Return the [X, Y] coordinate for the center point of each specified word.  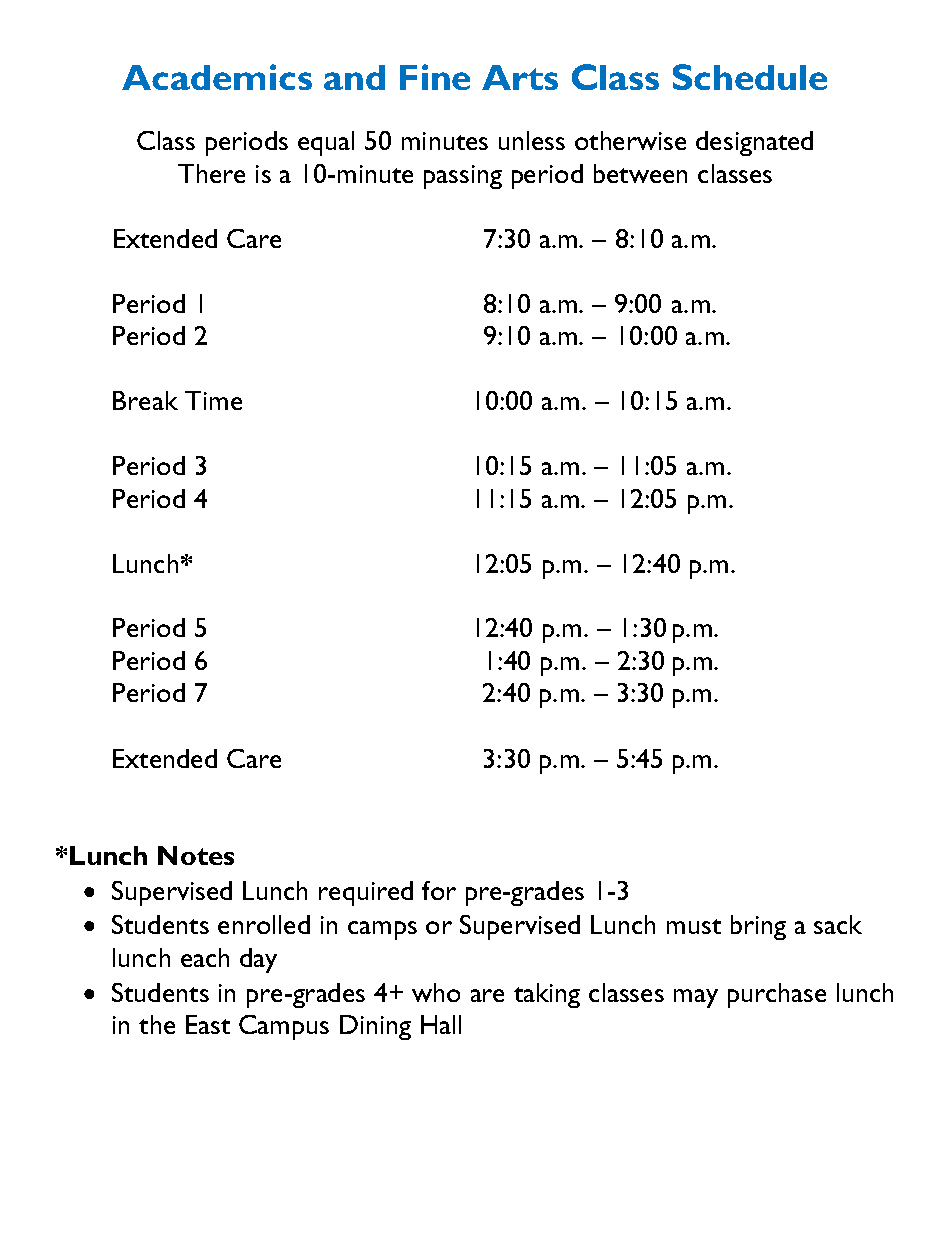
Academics [217, 77]
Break [145, 400]
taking [547, 995]
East [208, 1024]
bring [758, 927]
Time [213, 400]
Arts [520, 77]
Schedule [750, 77]
